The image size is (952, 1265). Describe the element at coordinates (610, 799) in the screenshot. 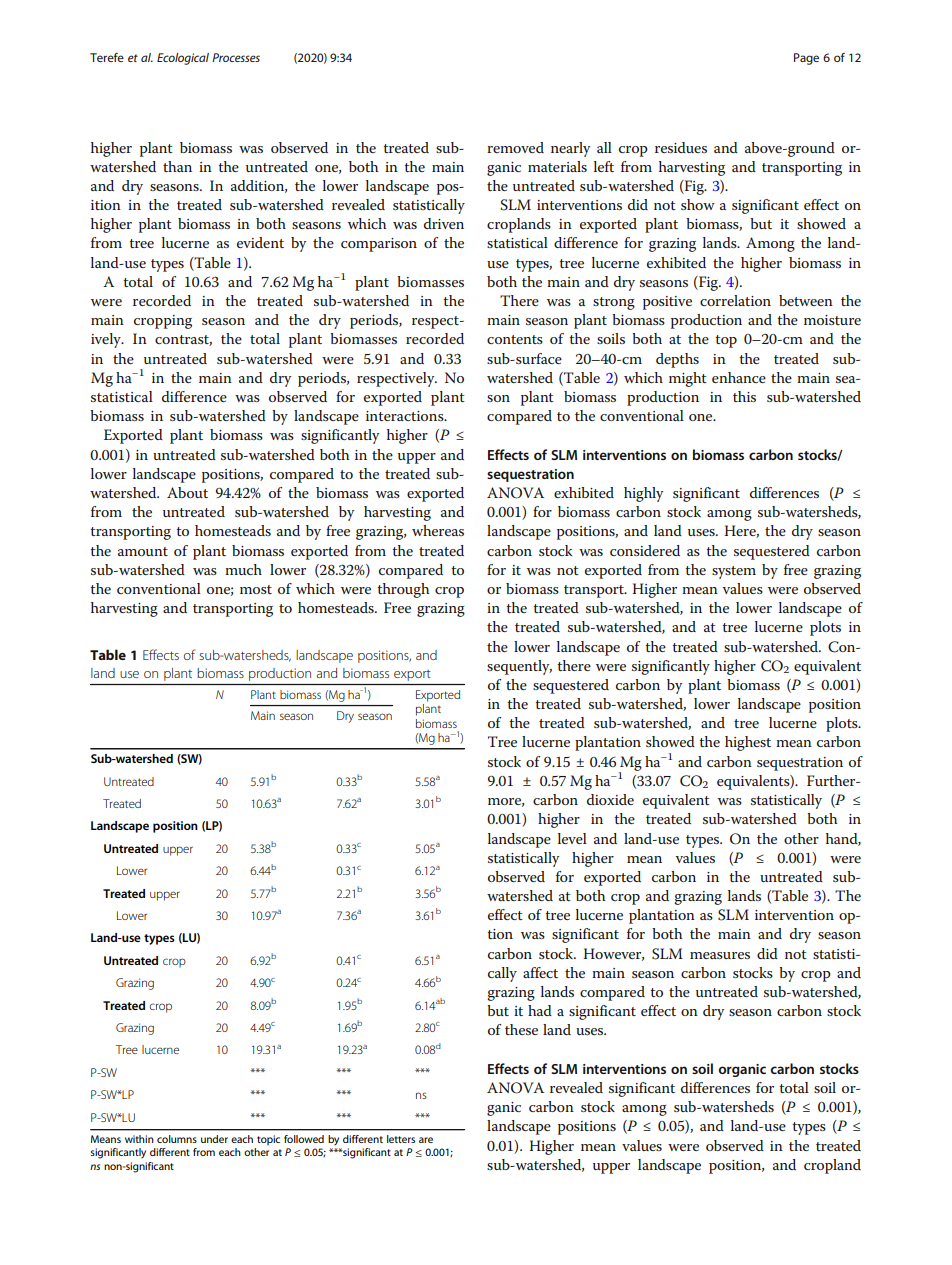

I see `dioxide` at that location.
